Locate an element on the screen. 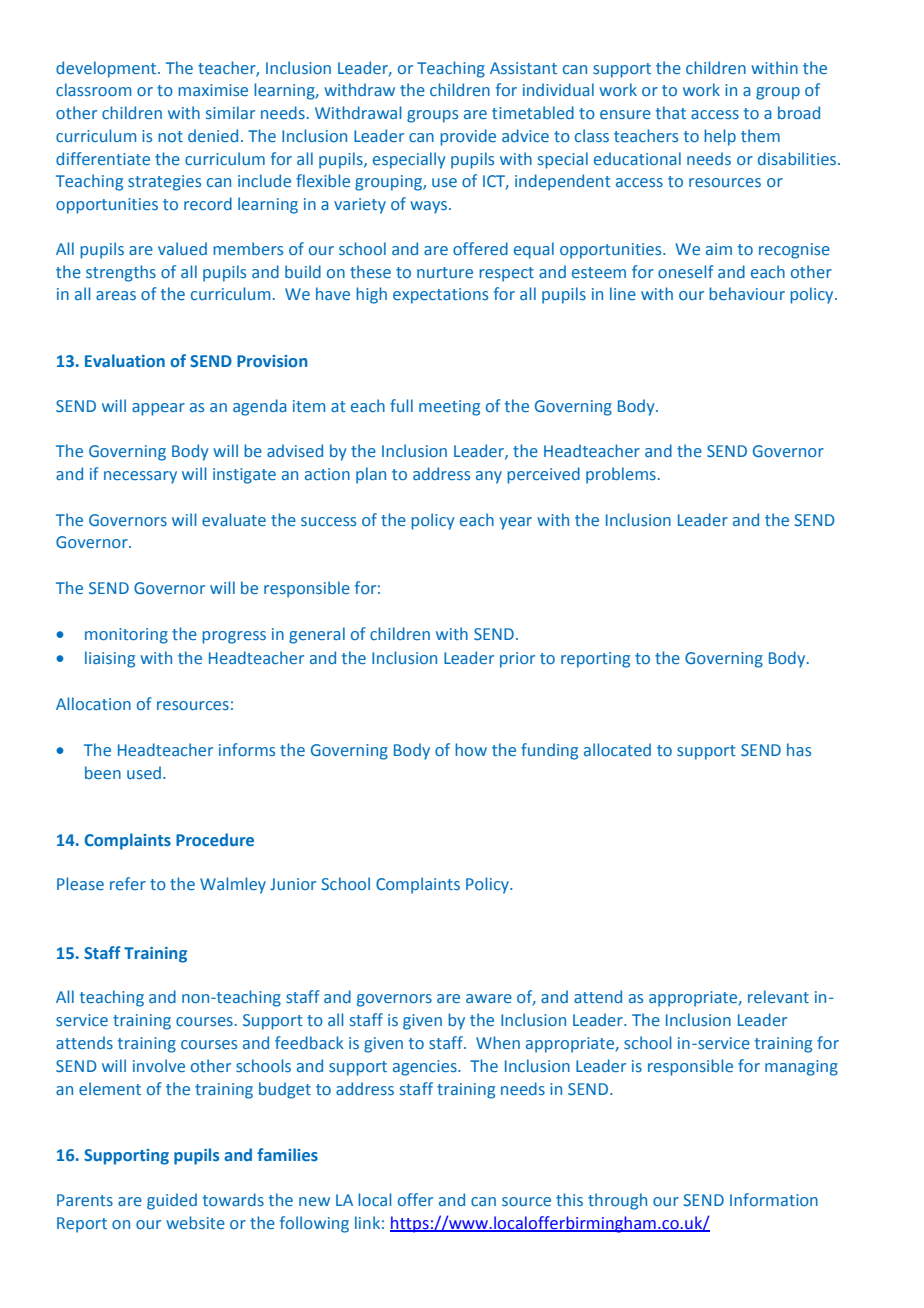 Image resolution: width=924 pixels, height=1308 pixels. has is located at coordinates (799, 749).
